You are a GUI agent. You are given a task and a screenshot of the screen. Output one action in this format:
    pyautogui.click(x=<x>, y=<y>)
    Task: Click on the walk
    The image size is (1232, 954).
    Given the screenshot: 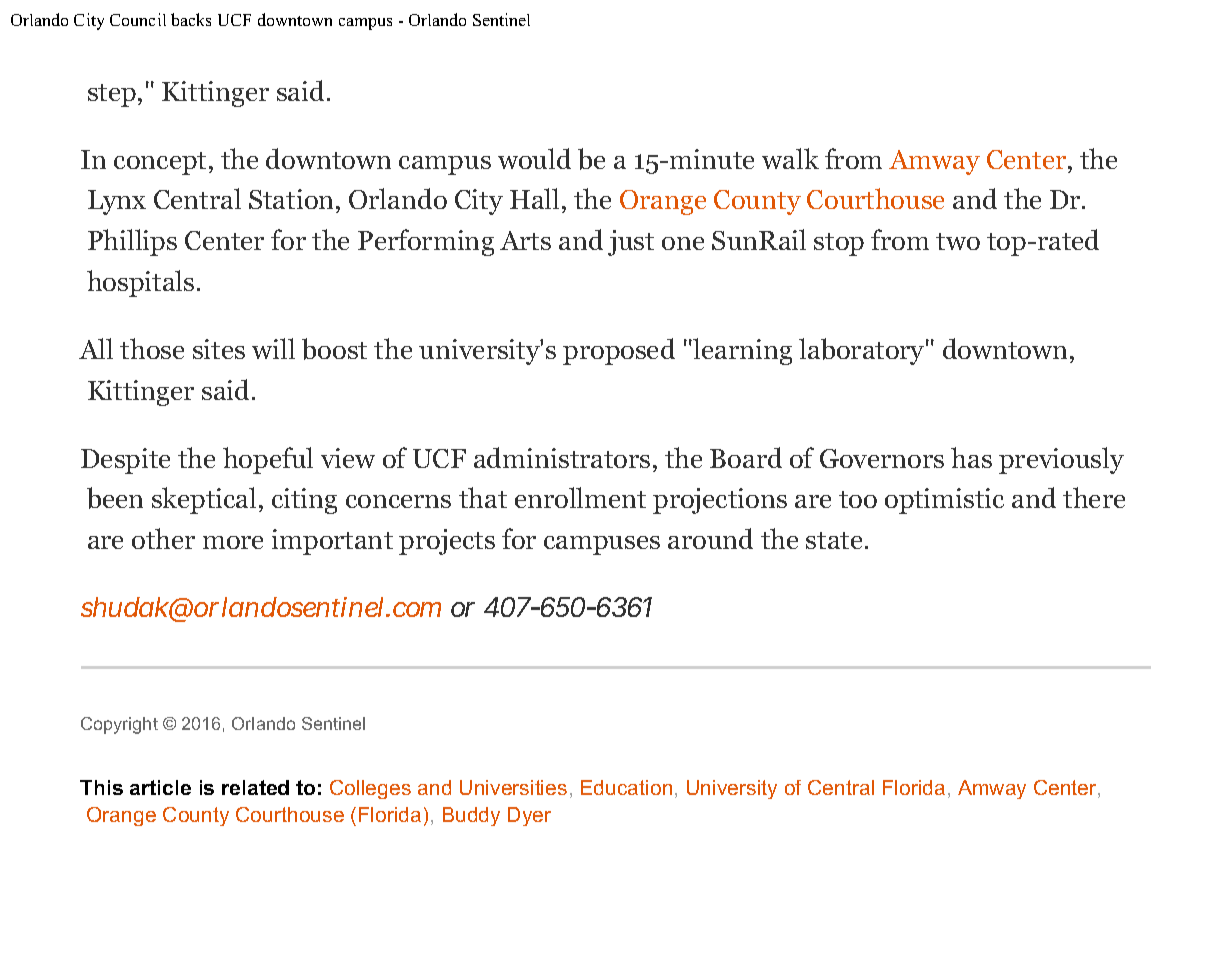 What is the action you would take?
    pyautogui.click(x=790, y=158)
